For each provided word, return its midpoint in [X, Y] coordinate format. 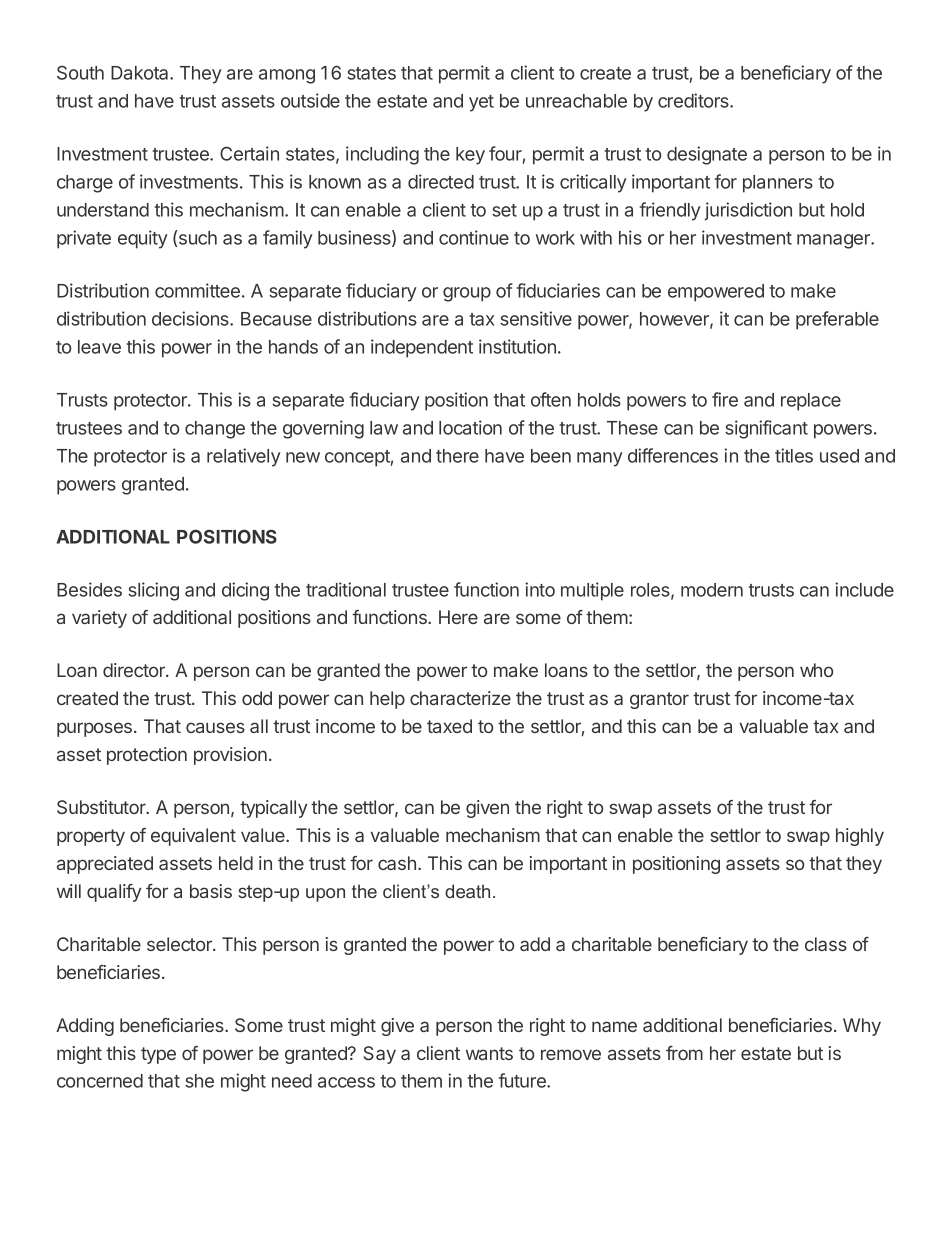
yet [481, 103]
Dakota [141, 73]
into [540, 589]
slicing [153, 591]
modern [712, 590]
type [158, 1055]
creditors [694, 100]
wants [489, 1053]
